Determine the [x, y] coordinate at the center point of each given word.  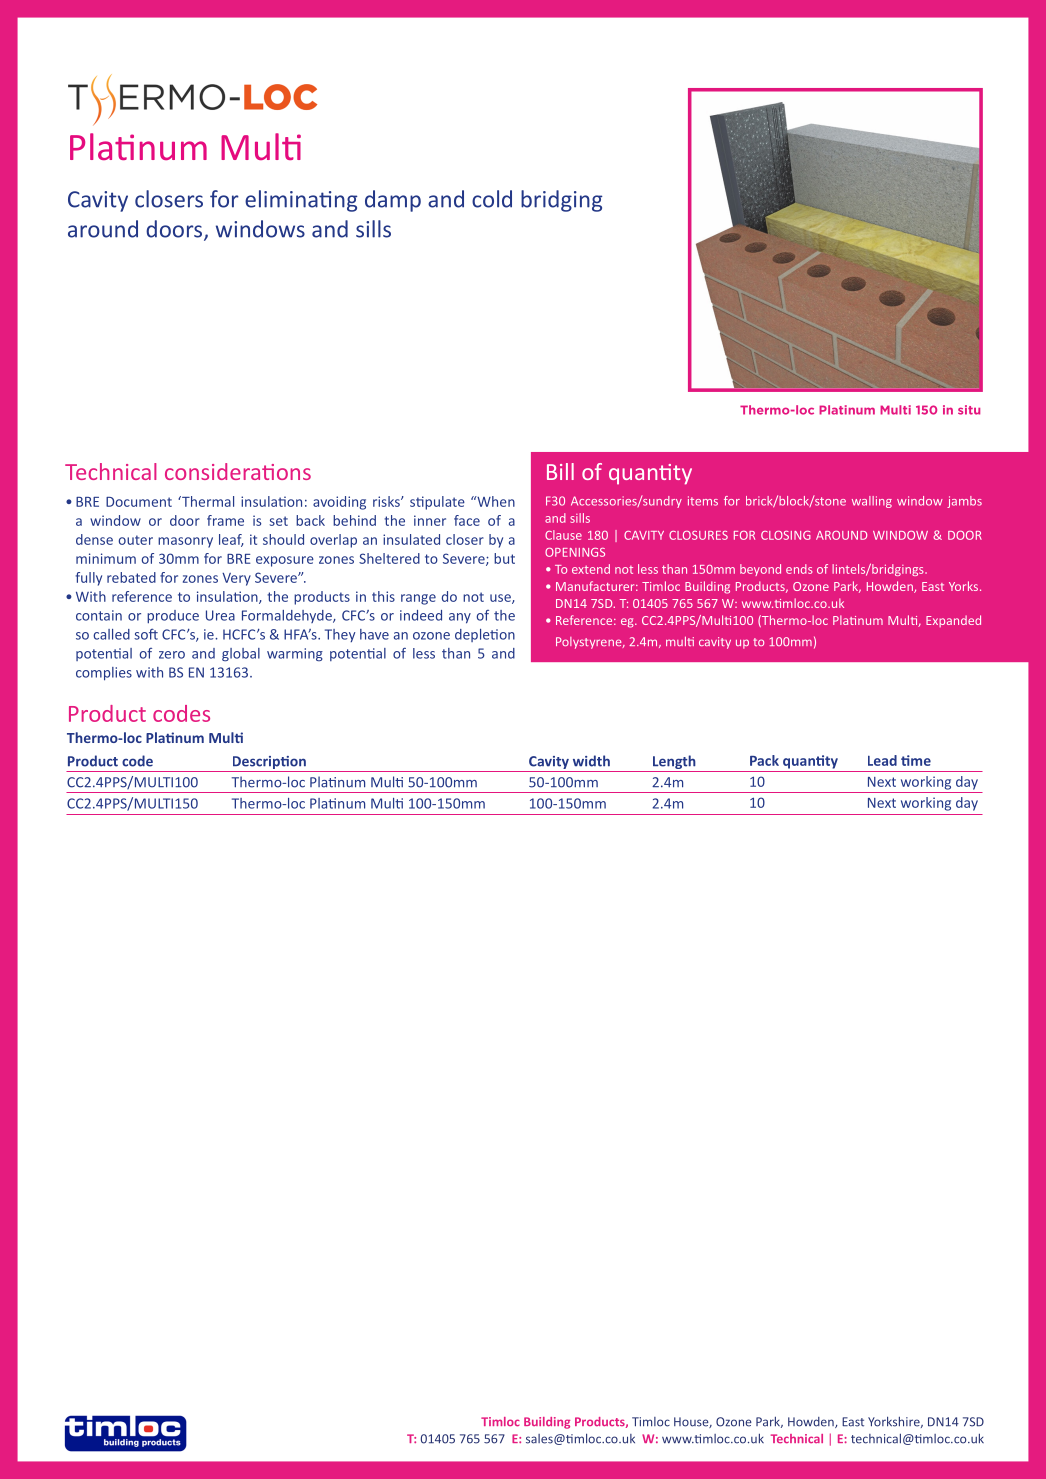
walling [872, 502]
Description [269, 762]
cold [492, 199]
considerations [238, 471]
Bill [560, 471]
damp [393, 201]
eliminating [301, 201]
